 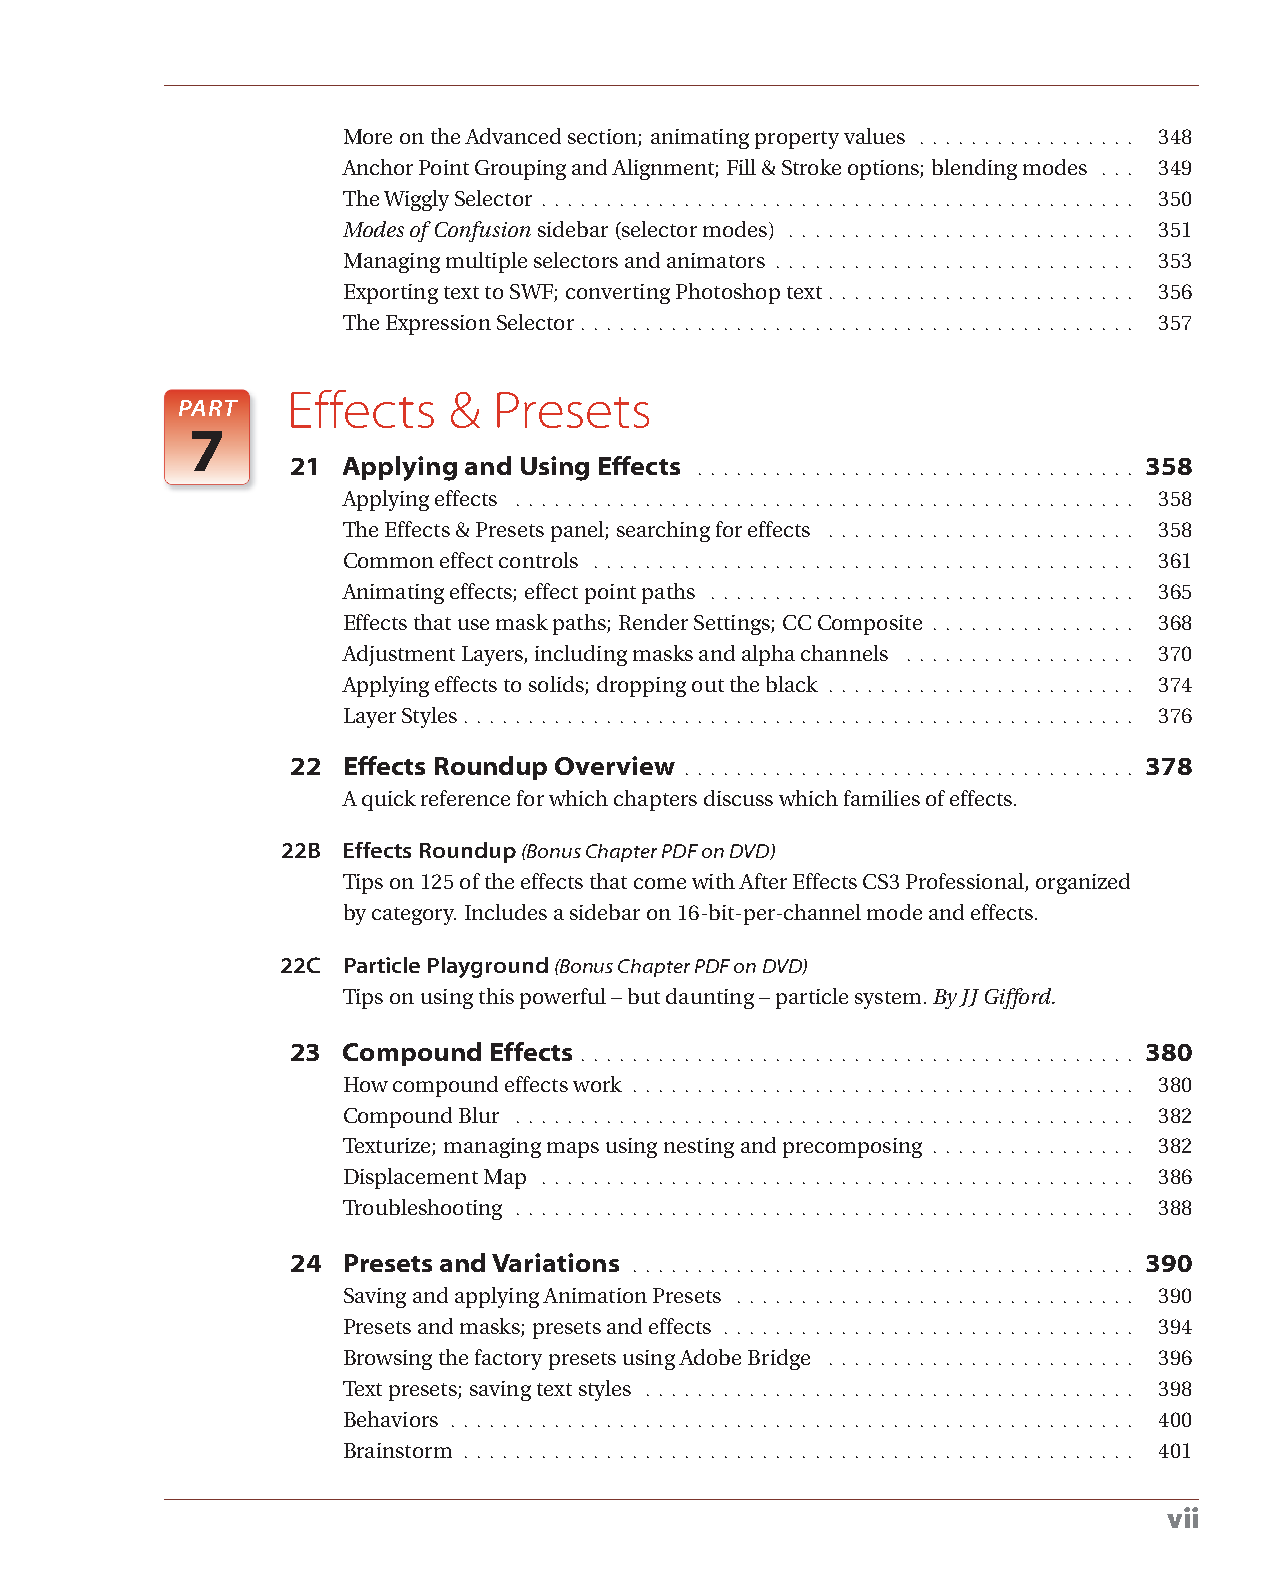 I want to click on reference, so click(x=465, y=798).
